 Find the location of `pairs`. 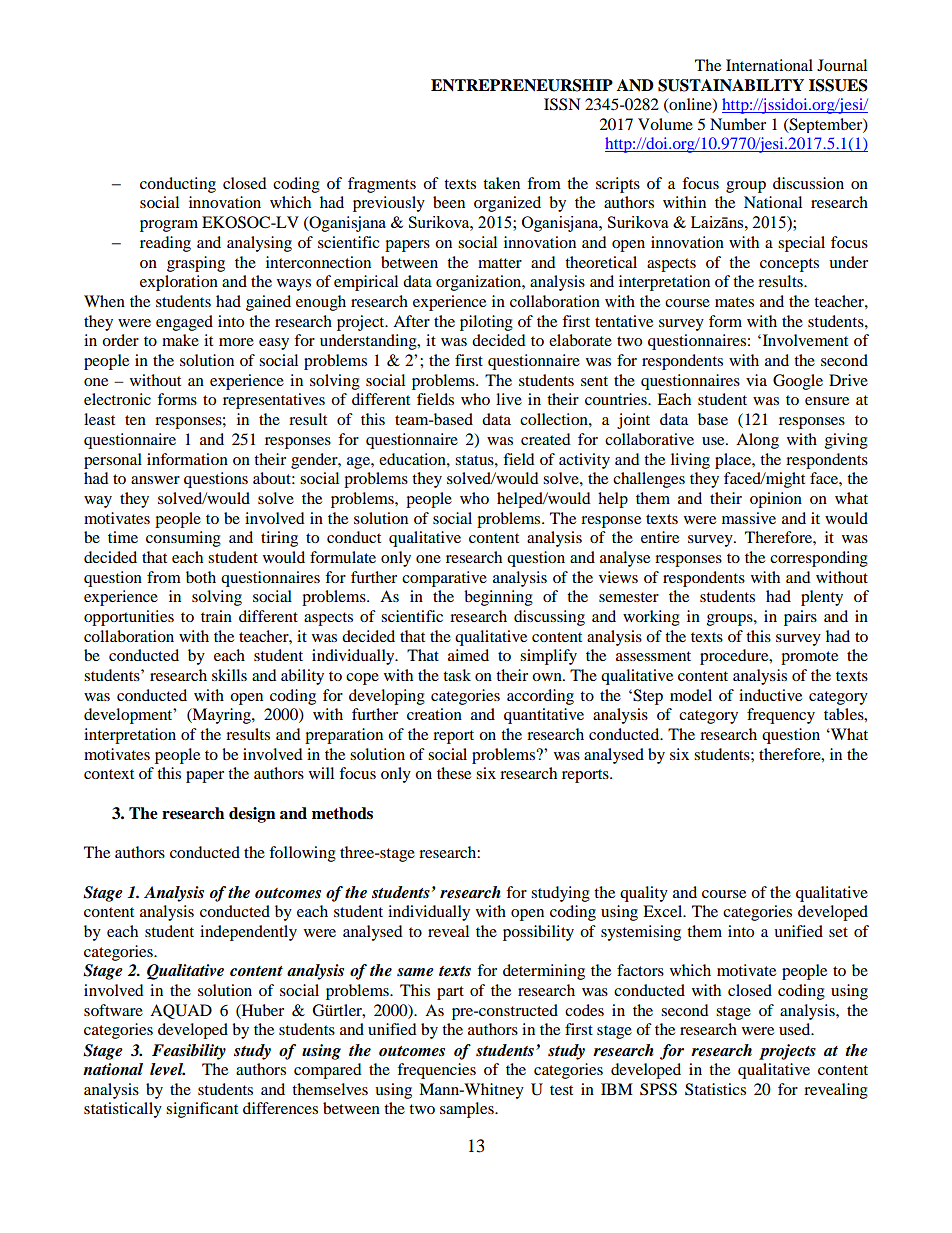

pairs is located at coordinates (800, 618).
